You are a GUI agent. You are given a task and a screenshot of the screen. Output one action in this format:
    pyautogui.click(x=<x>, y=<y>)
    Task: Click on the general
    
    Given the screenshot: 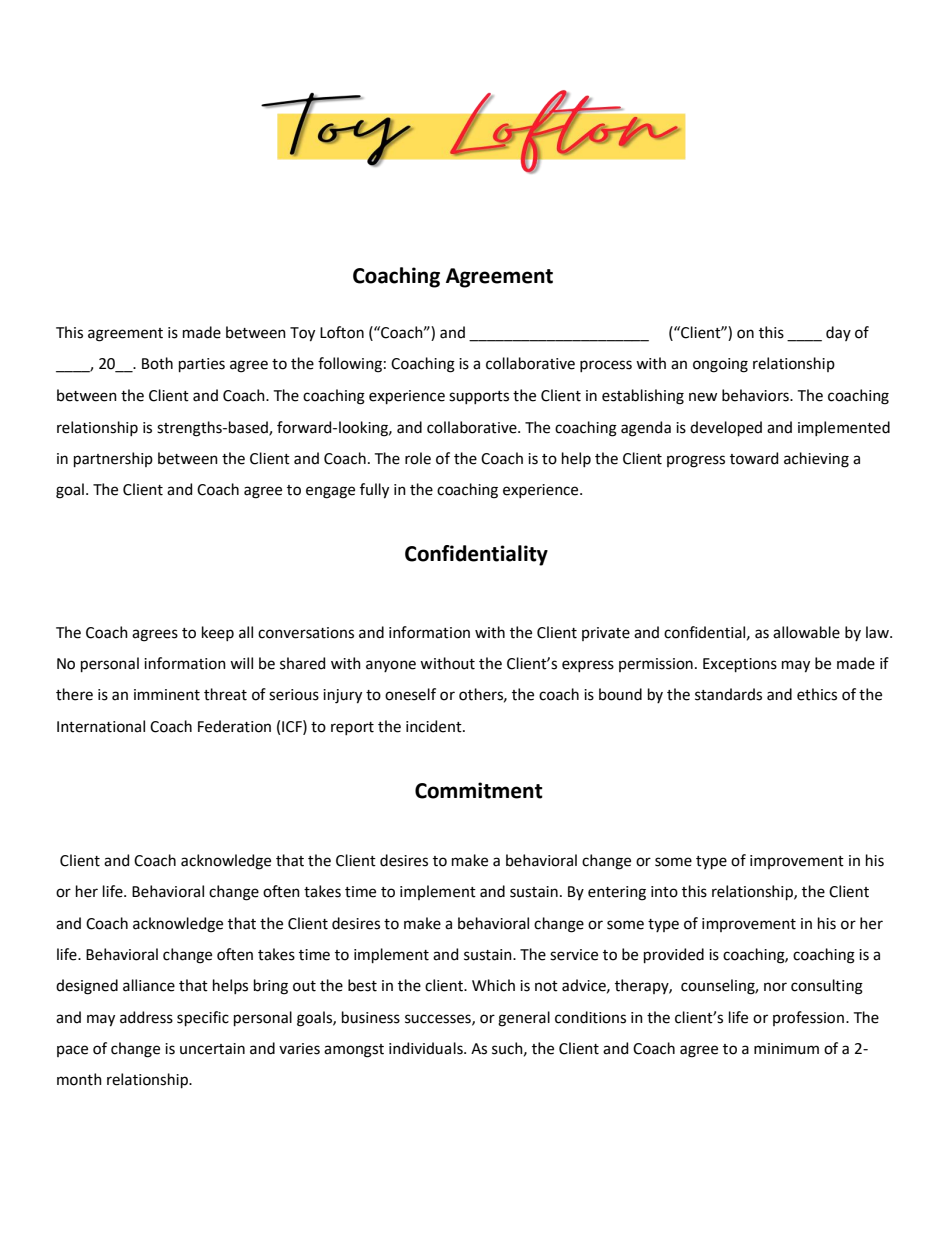 What is the action you would take?
    pyautogui.click(x=524, y=1019)
